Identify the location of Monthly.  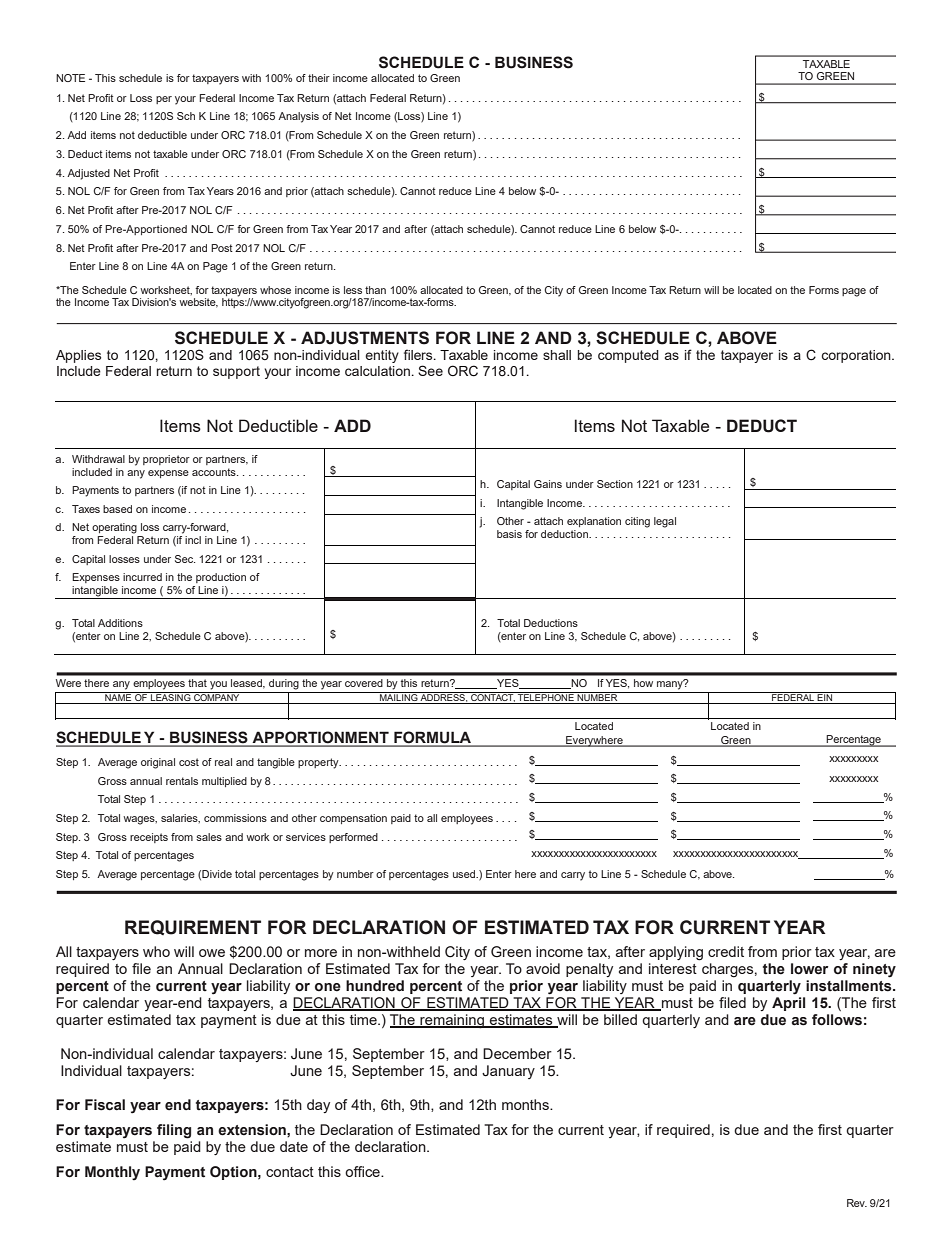
(112, 1173).
